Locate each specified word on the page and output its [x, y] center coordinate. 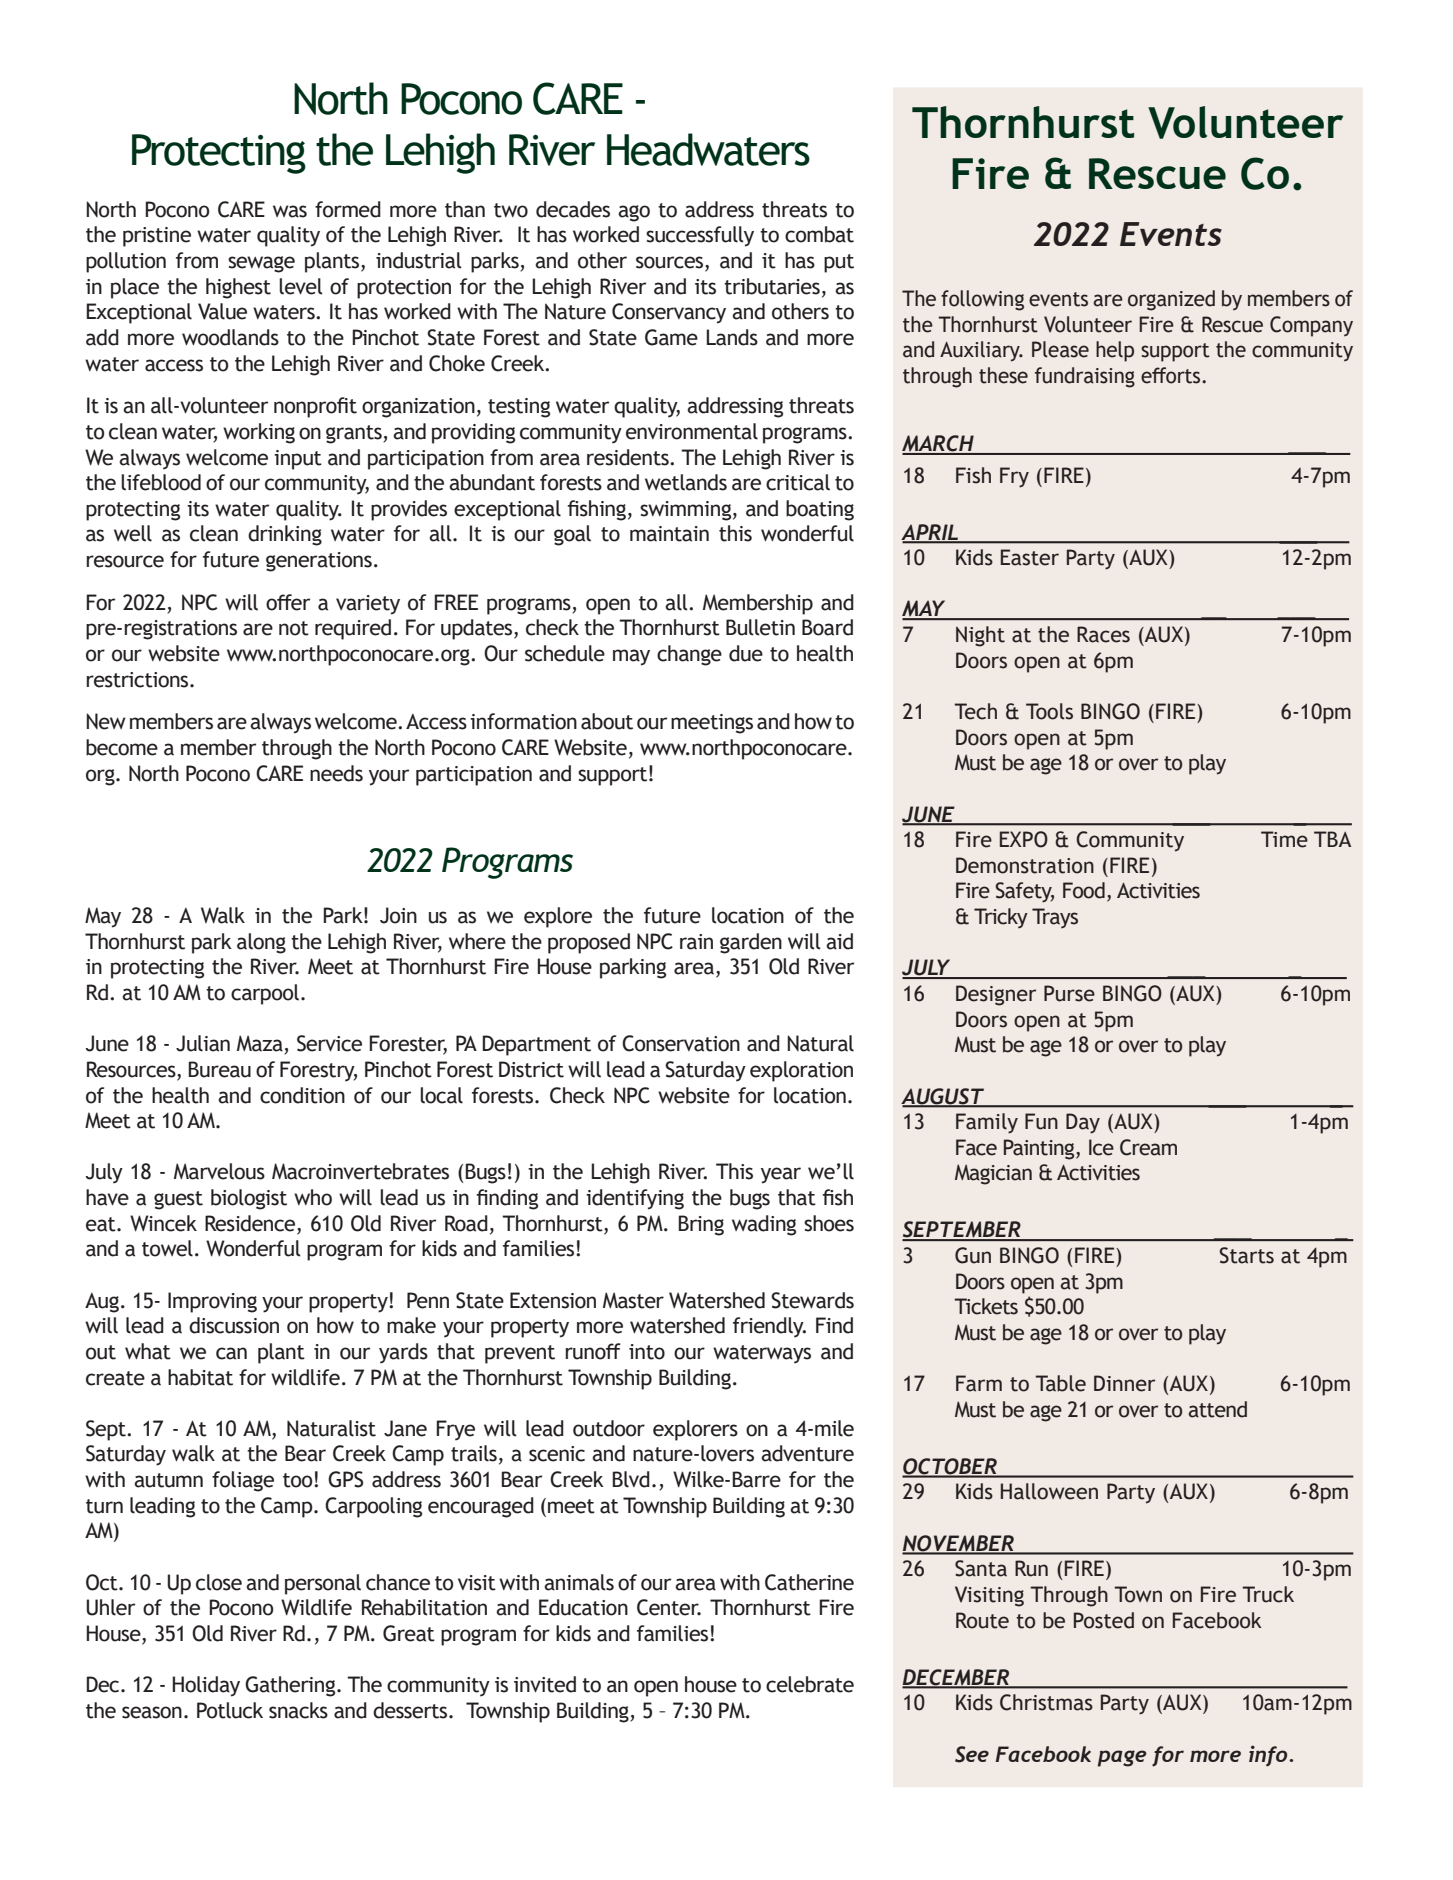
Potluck [230, 1710]
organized [1171, 300]
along [261, 943]
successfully [700, 236]
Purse [1069, 993]
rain [696, 942]
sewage [261, 264]
